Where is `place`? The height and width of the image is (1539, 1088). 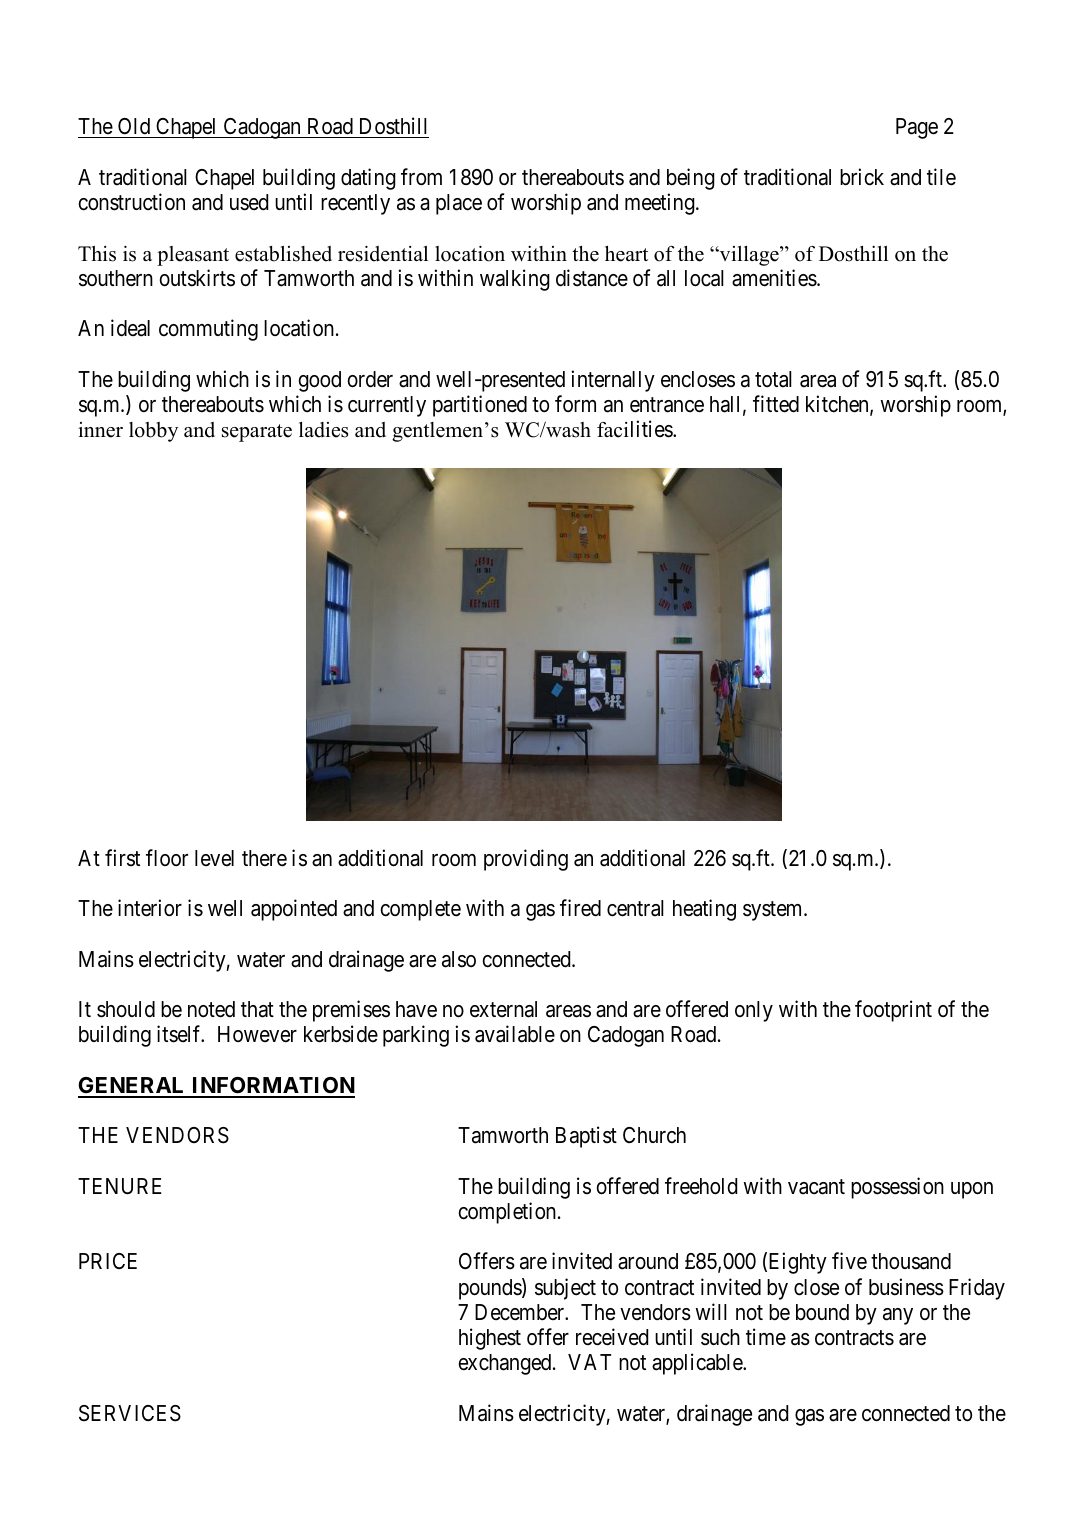 place is located at coordinates (459, 204).
